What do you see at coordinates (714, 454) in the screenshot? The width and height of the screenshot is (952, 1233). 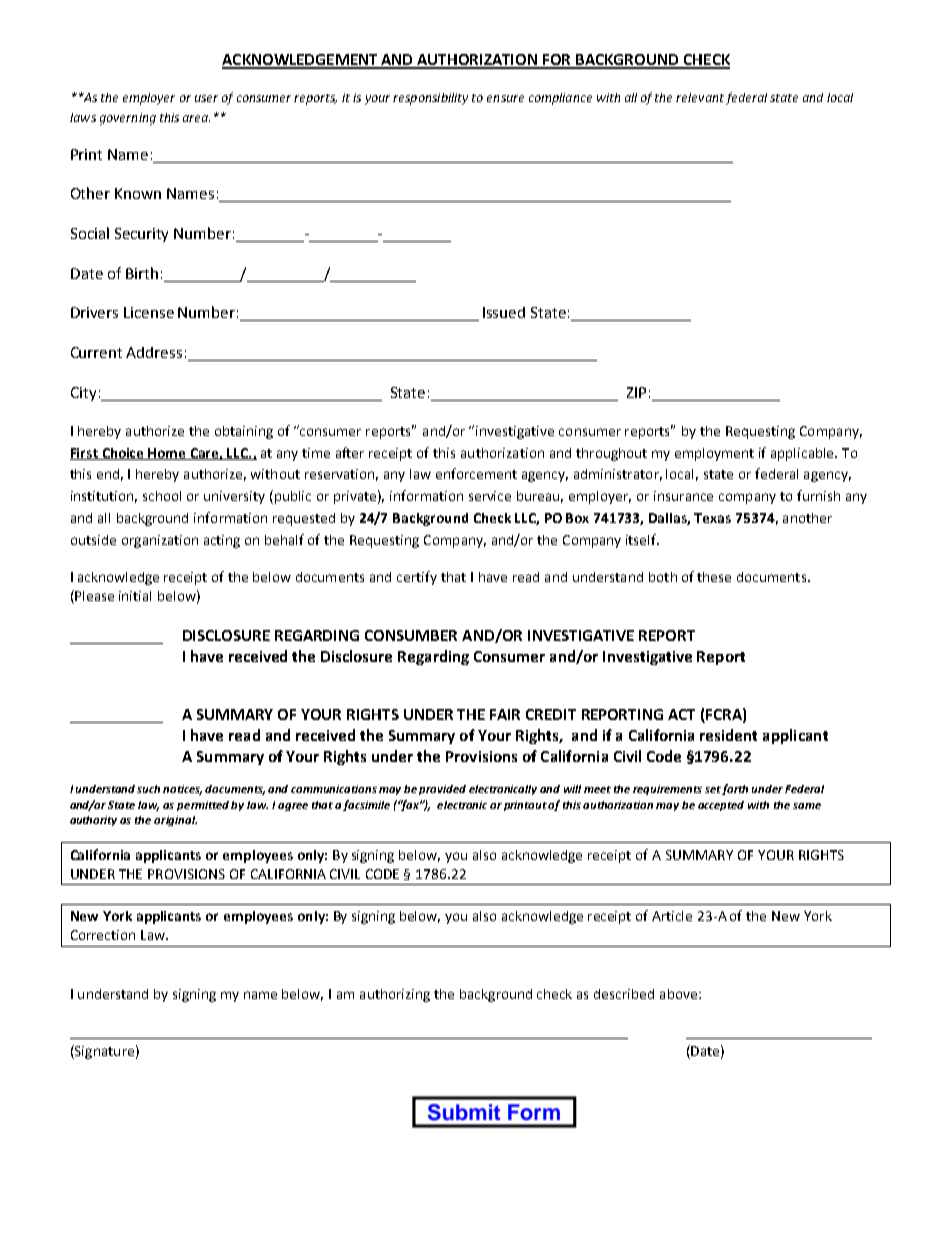 I see `employment` at bounding box center [714, 454].
